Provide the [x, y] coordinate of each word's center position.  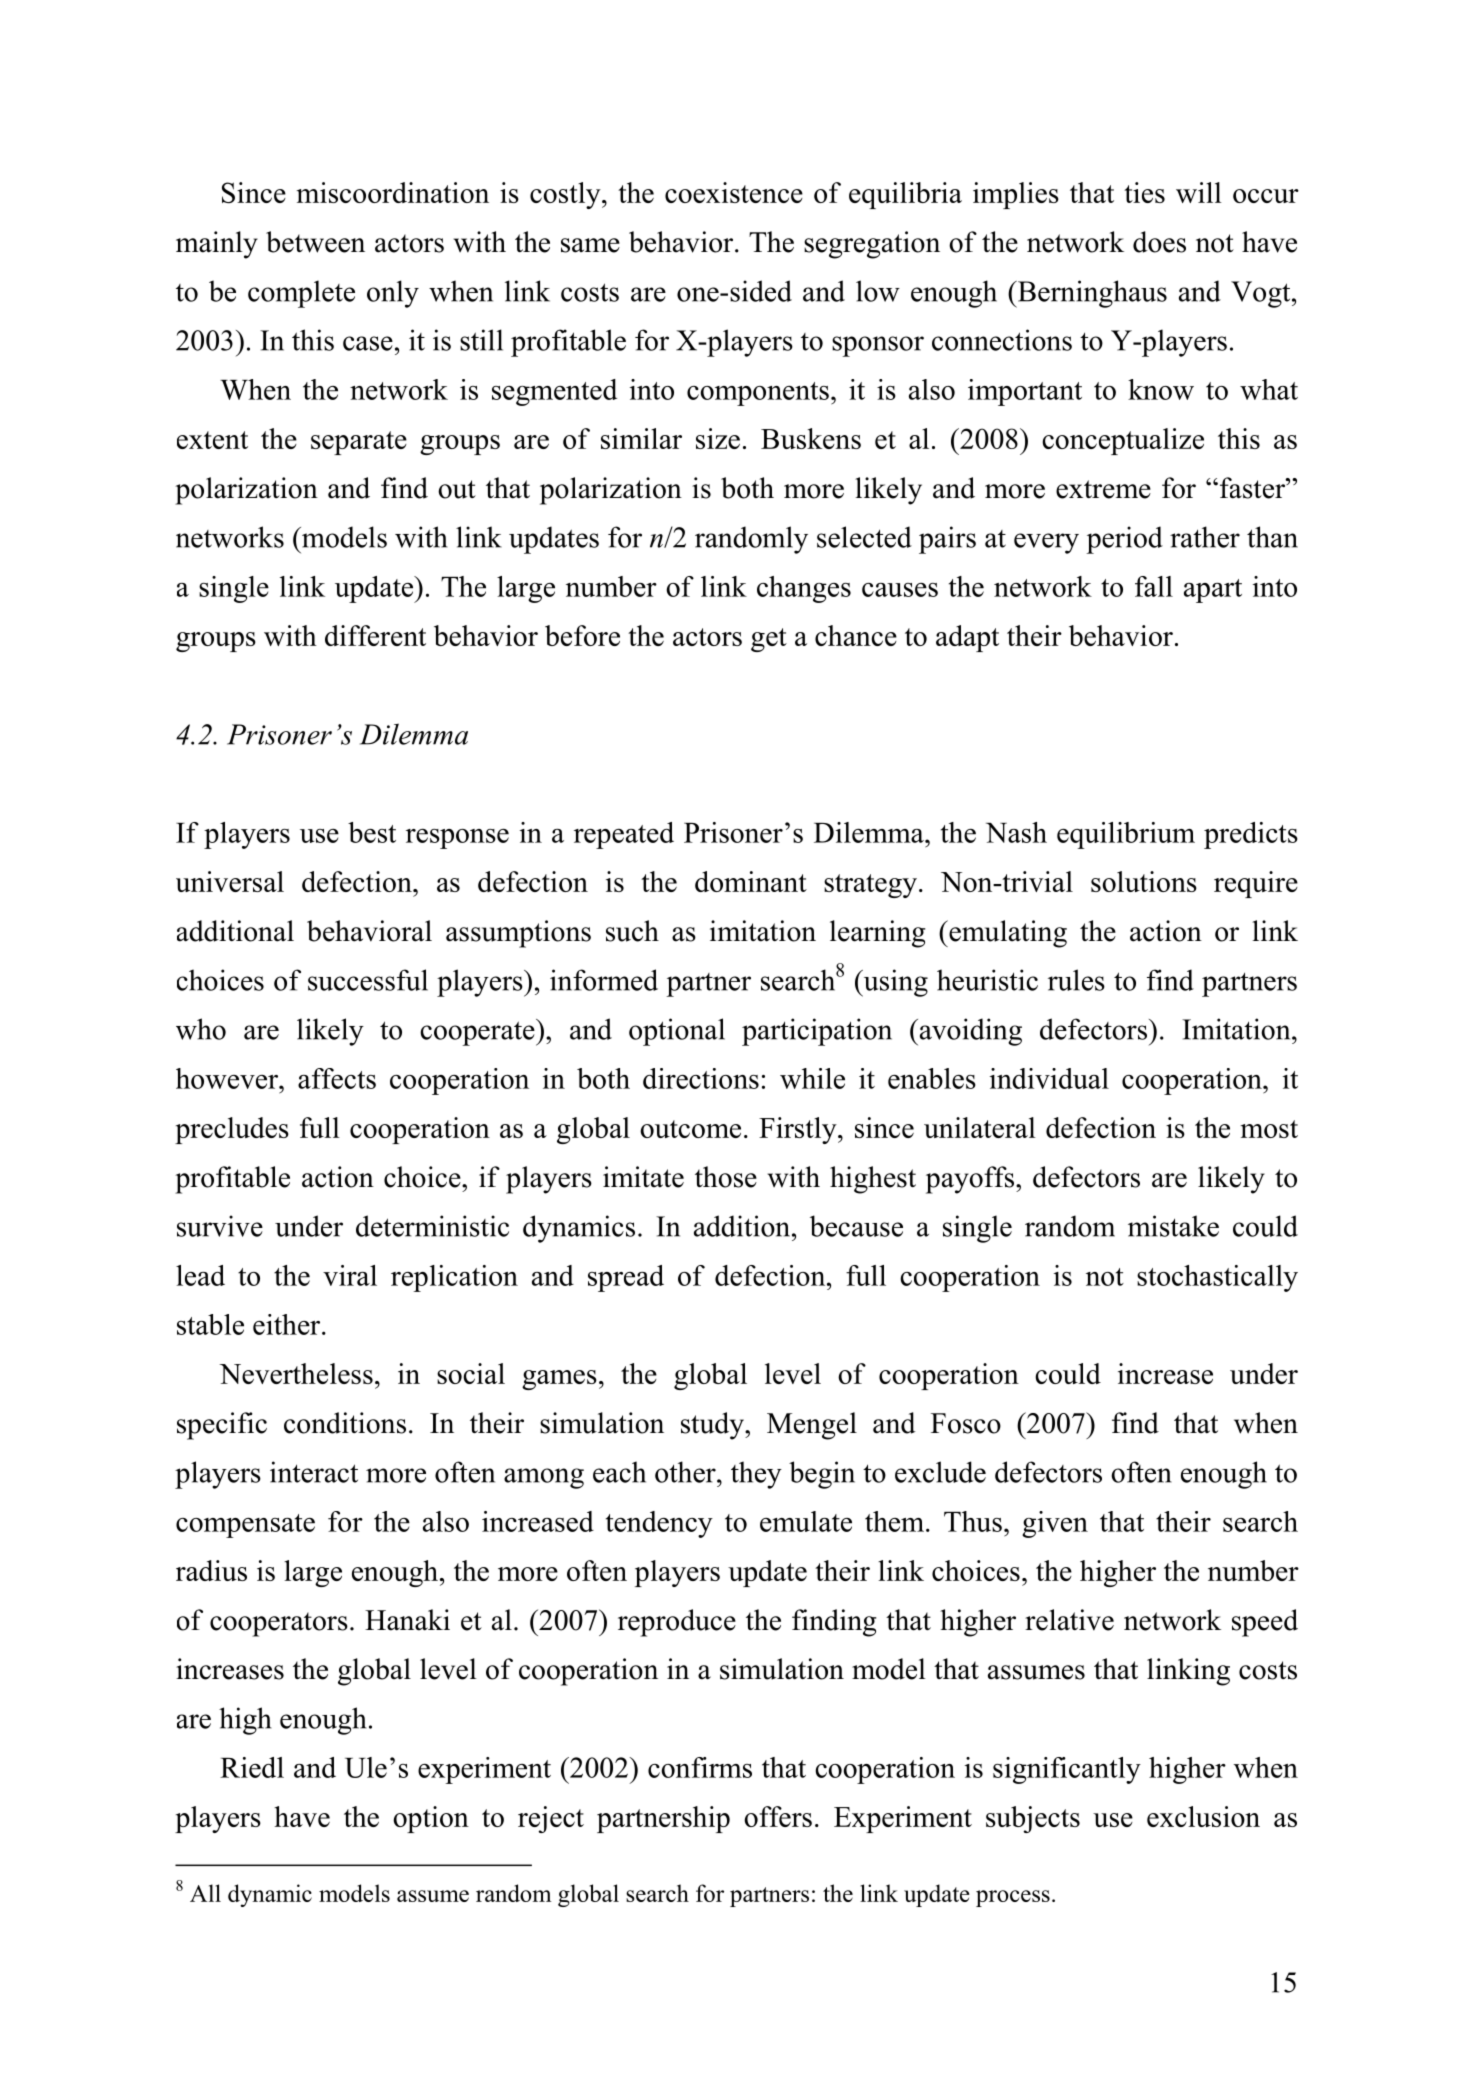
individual [1049, 1078]
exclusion [1203, 1816]
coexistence [734, 192]
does [1159, 242]
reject [551, 1819]
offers [778, 1816]
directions [701, 1078]
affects [337, 1078]
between [315, 242]
